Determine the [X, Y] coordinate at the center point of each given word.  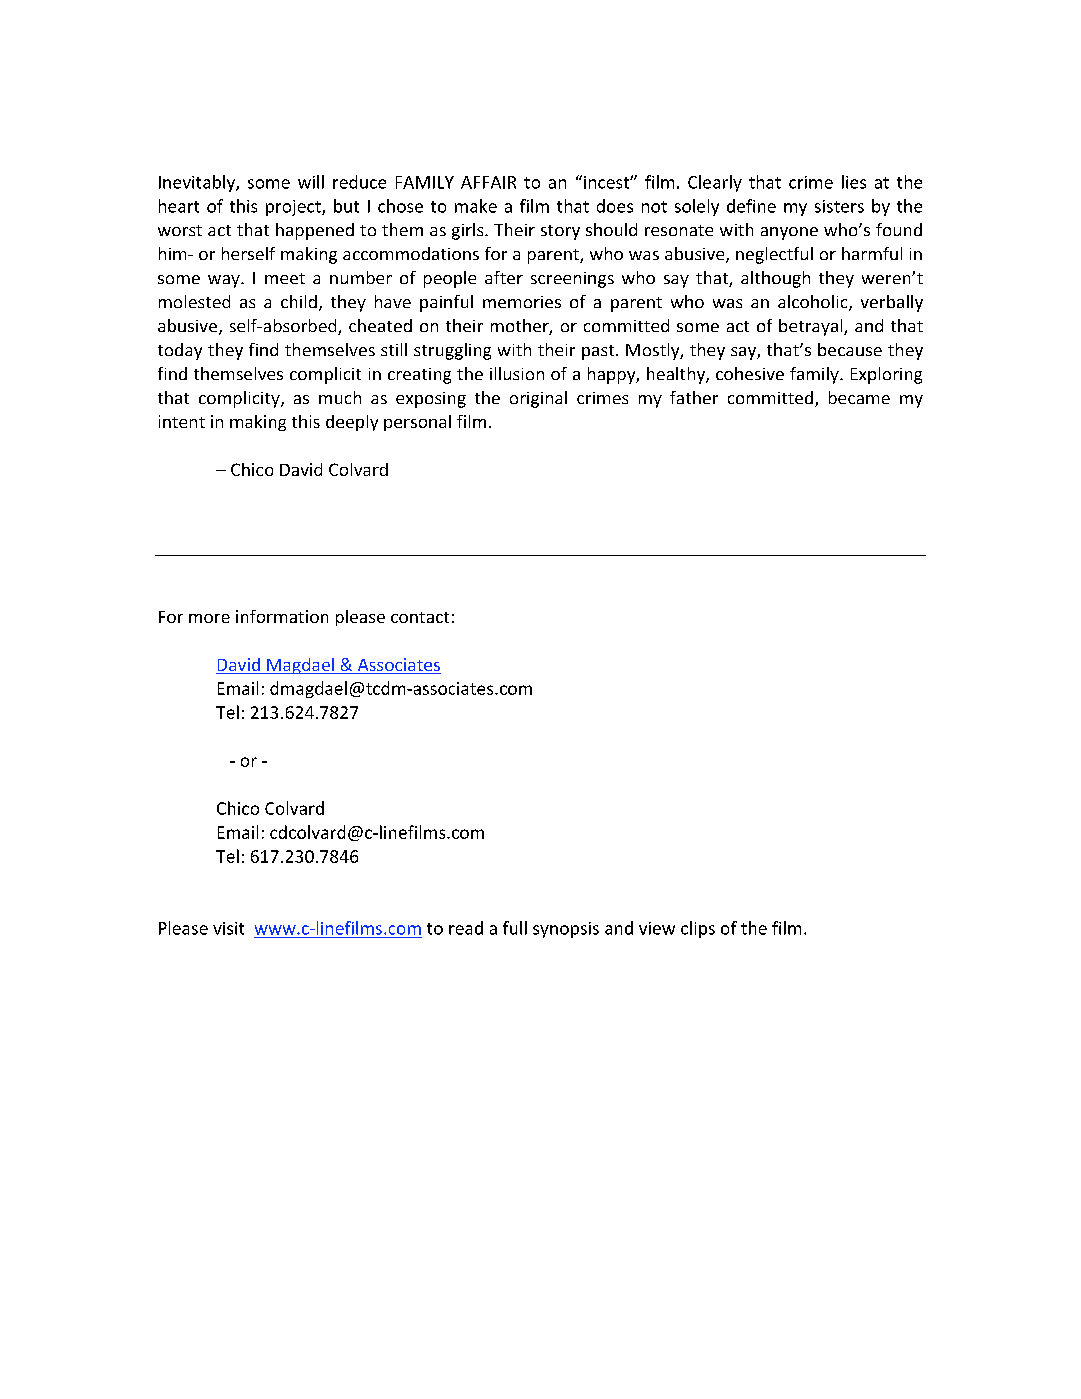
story [560, 232]
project [294, 208]
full [515, 928]
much [340, 397]
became [859, 397]
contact [420, 617]
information [282, 616]
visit [228, 928]
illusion [517, 373]
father [694, 397]
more [209, 618]
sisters [839, 206]
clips [698, 929]
